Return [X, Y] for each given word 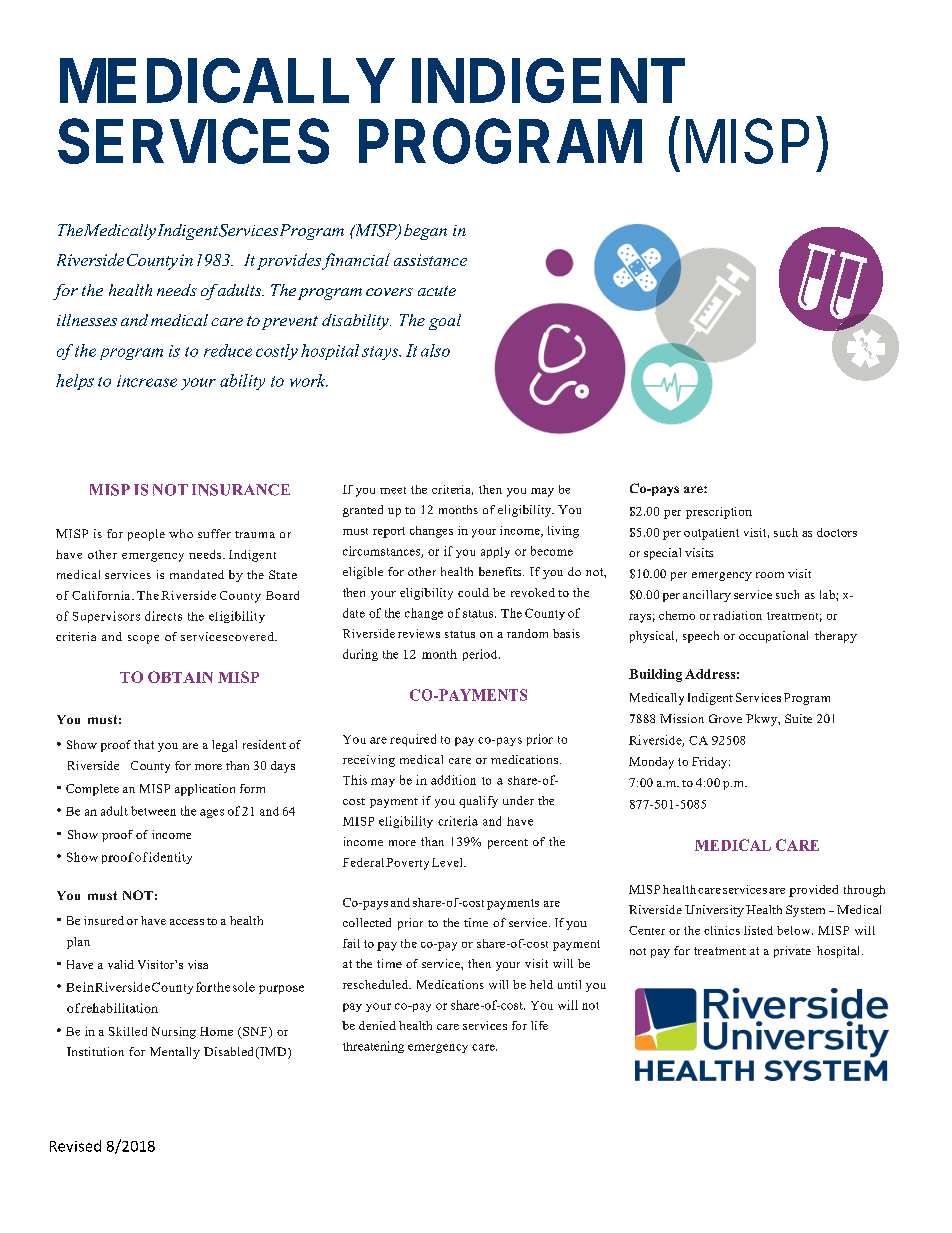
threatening [373, 1047]
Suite [798, 718]
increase [147, 381]
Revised [75, 1146]
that [144, 744]
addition [453, 780]
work [309, 380]
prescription [719, 513]
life [539, 1025]
